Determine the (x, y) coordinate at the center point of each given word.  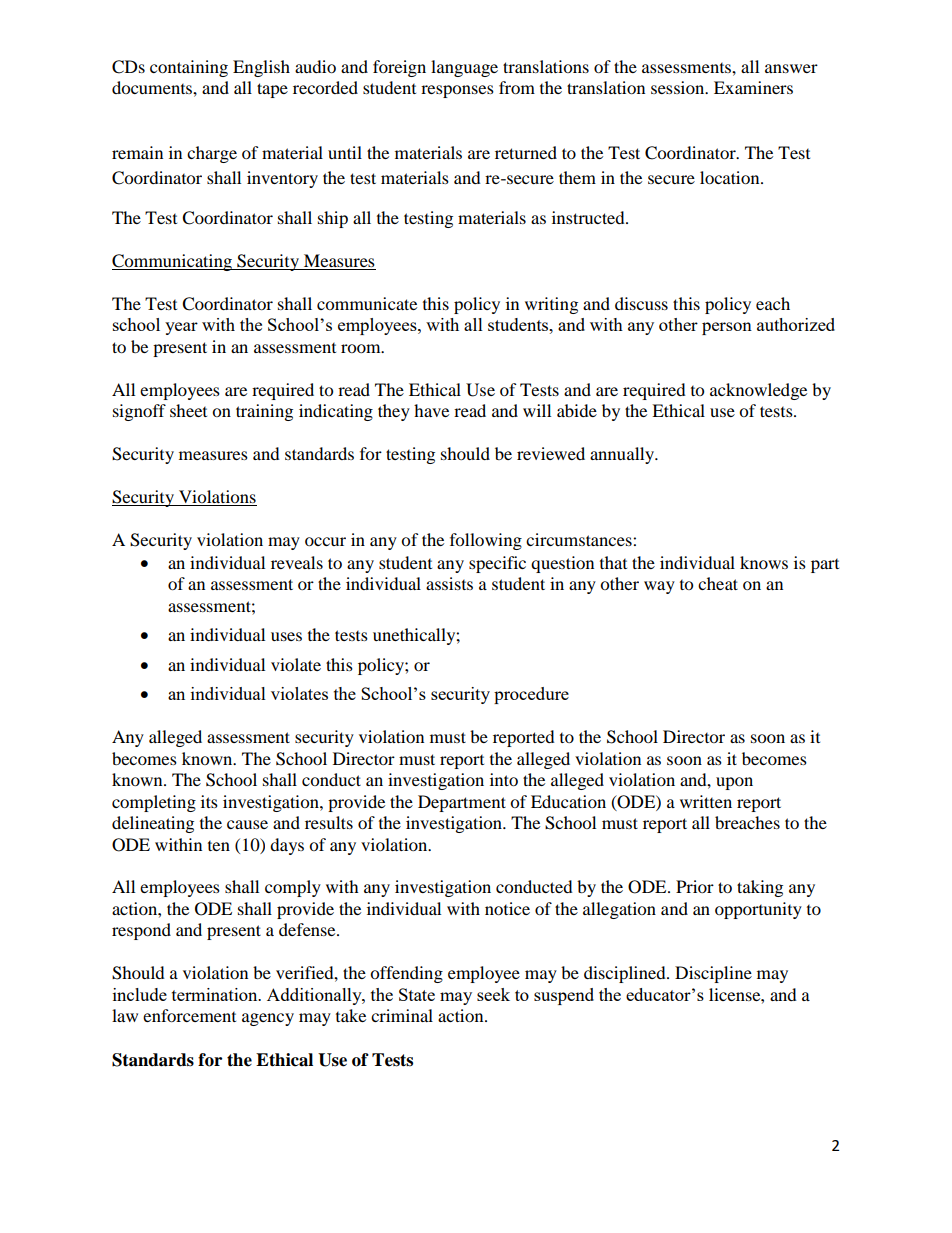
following (486, 541)
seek (493, 994)
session (679, 87)
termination (216, 994)
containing (189, 68)
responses (457, 91)
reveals (297, 562)
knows (764, 562)
